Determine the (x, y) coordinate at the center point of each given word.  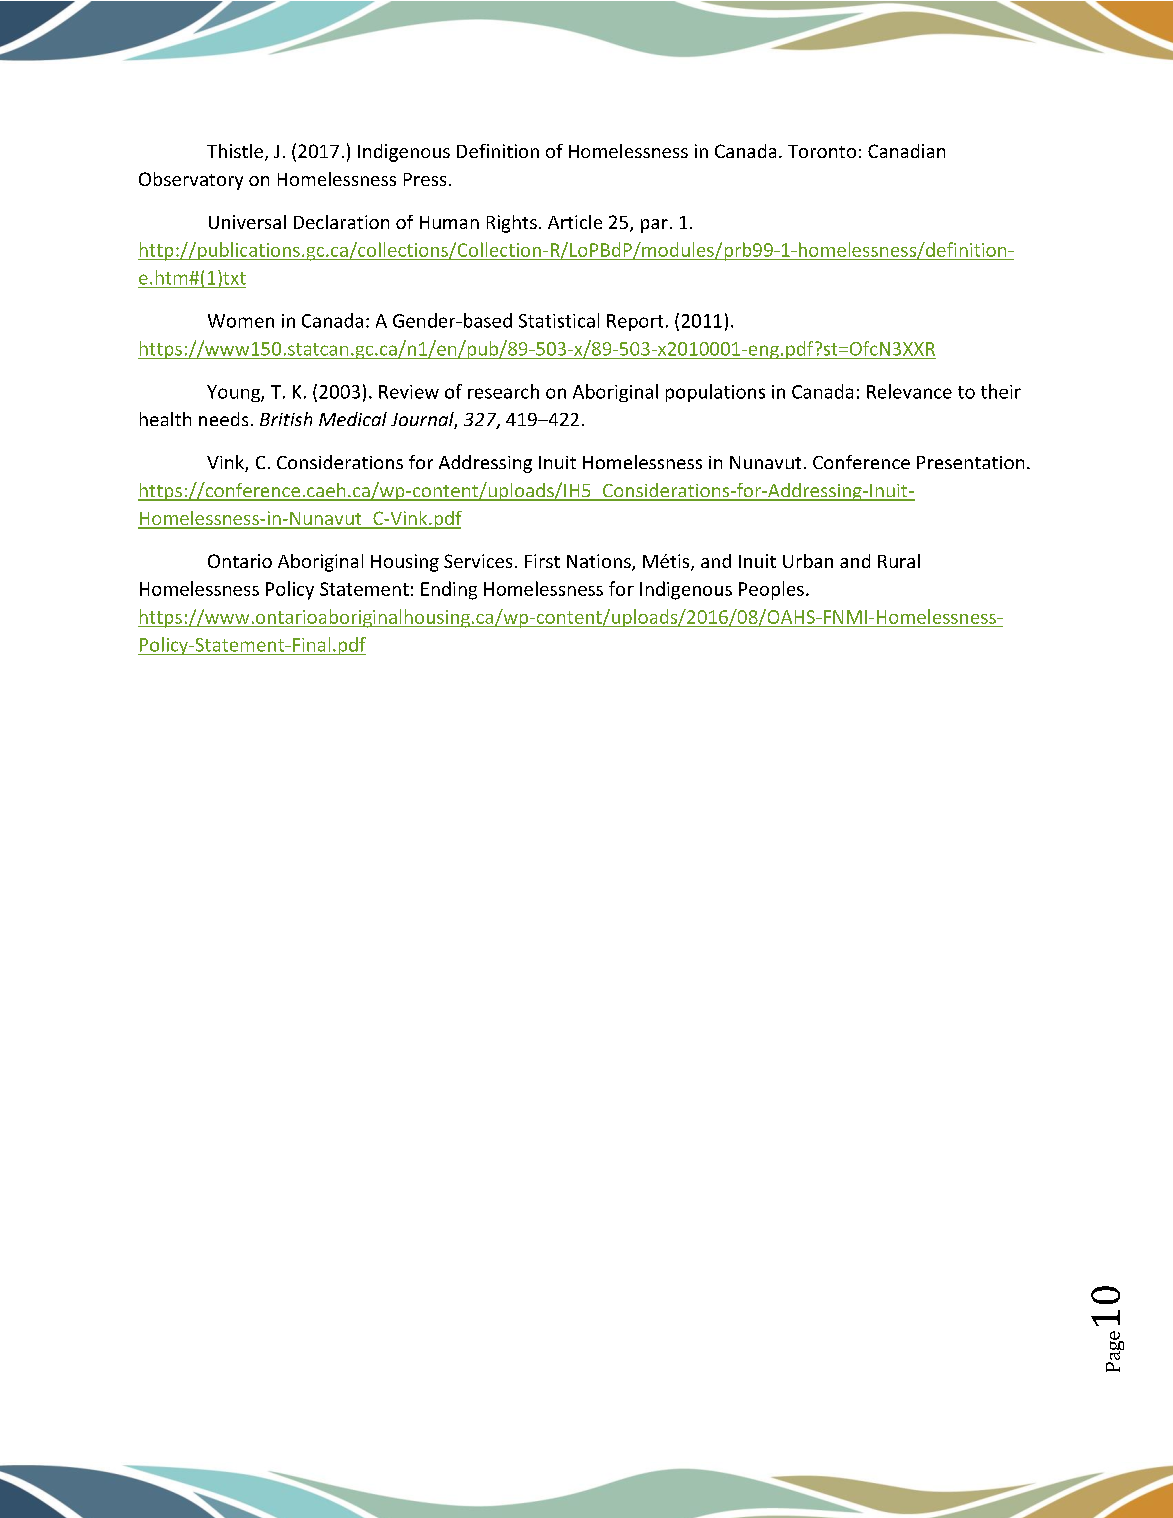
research (503, 391)
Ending (449, 590)
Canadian (906, 151)
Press (425, 179)
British (286, 419)
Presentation (970, 462)
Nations (600, 562)
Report (635, 322)
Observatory (191, 181)
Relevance (909, 391)
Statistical (559, 320)
